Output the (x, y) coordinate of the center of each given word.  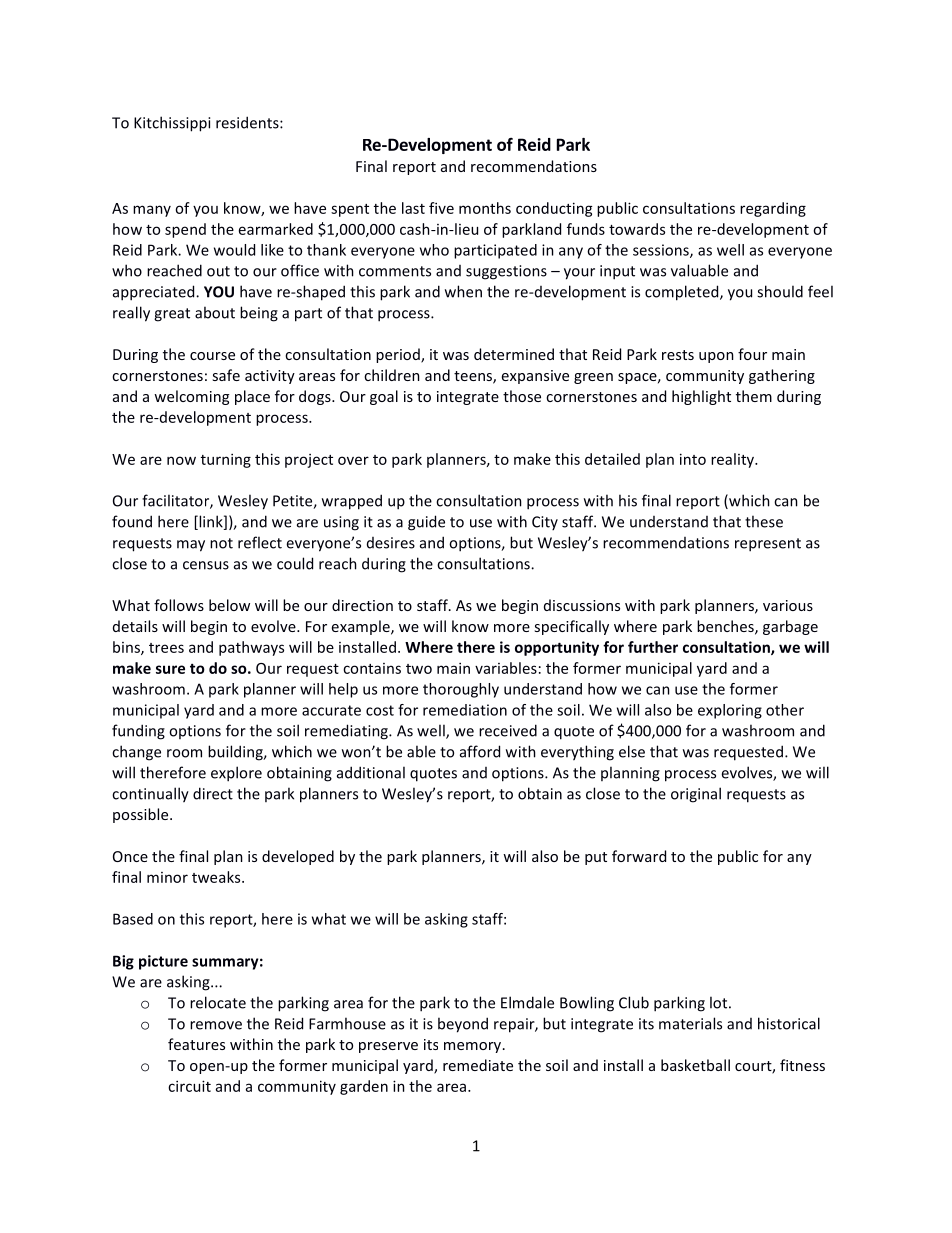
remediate (478, 1065)
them (754, 396)
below (229, 605)
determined (514, 354)
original (696, 795)
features (196, 1044)
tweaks (217, 877)
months (485, 208)
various (788, 605)
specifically (571, 627)
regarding (773, 209)
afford (480, 751)
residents (248, 122)
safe (226, 375)
